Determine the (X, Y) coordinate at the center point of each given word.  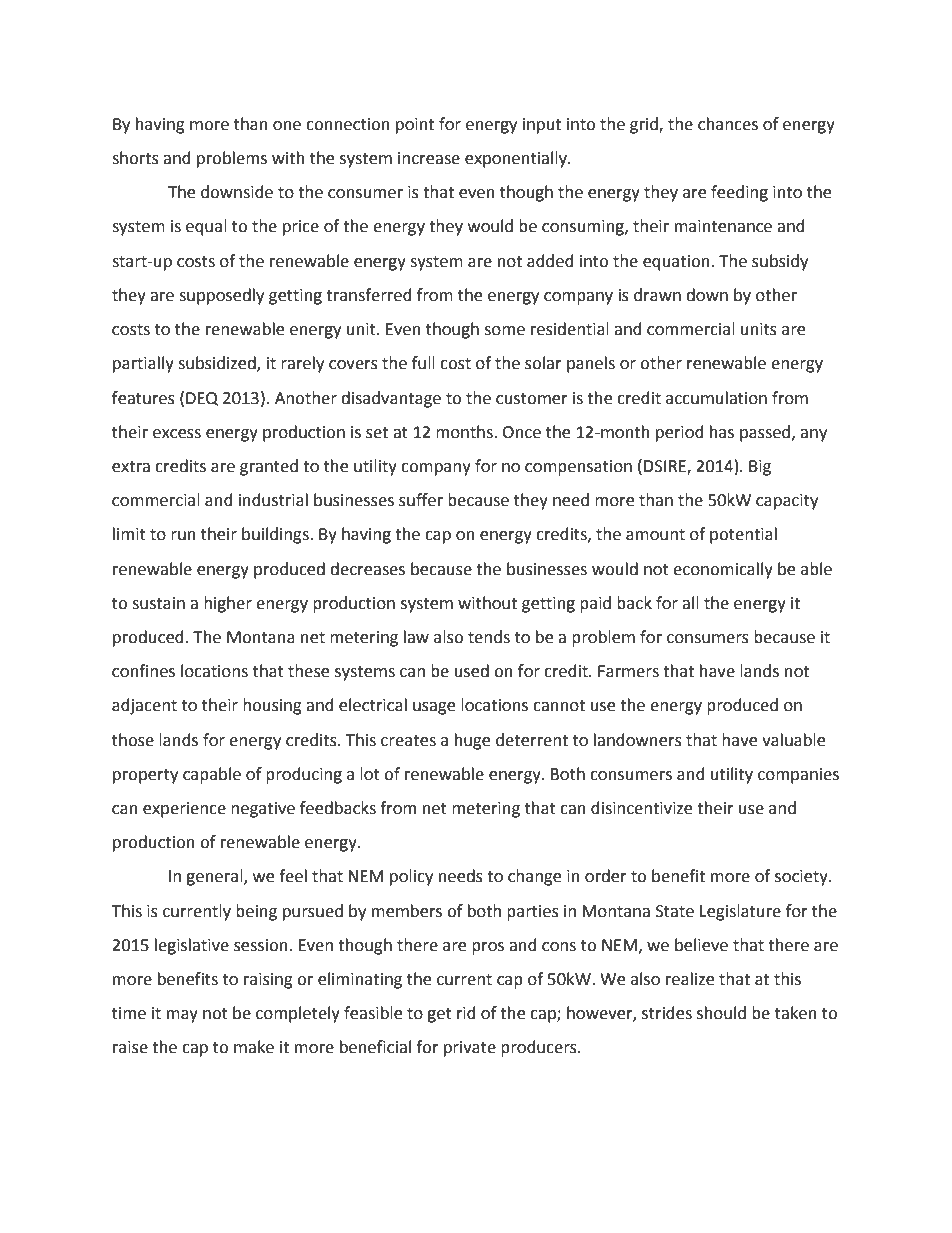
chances (728, 124)
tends (489, 637)
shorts (135, 158)
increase (429, 158)
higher (228, 604)
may (182, 1016)
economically (723, 570)
